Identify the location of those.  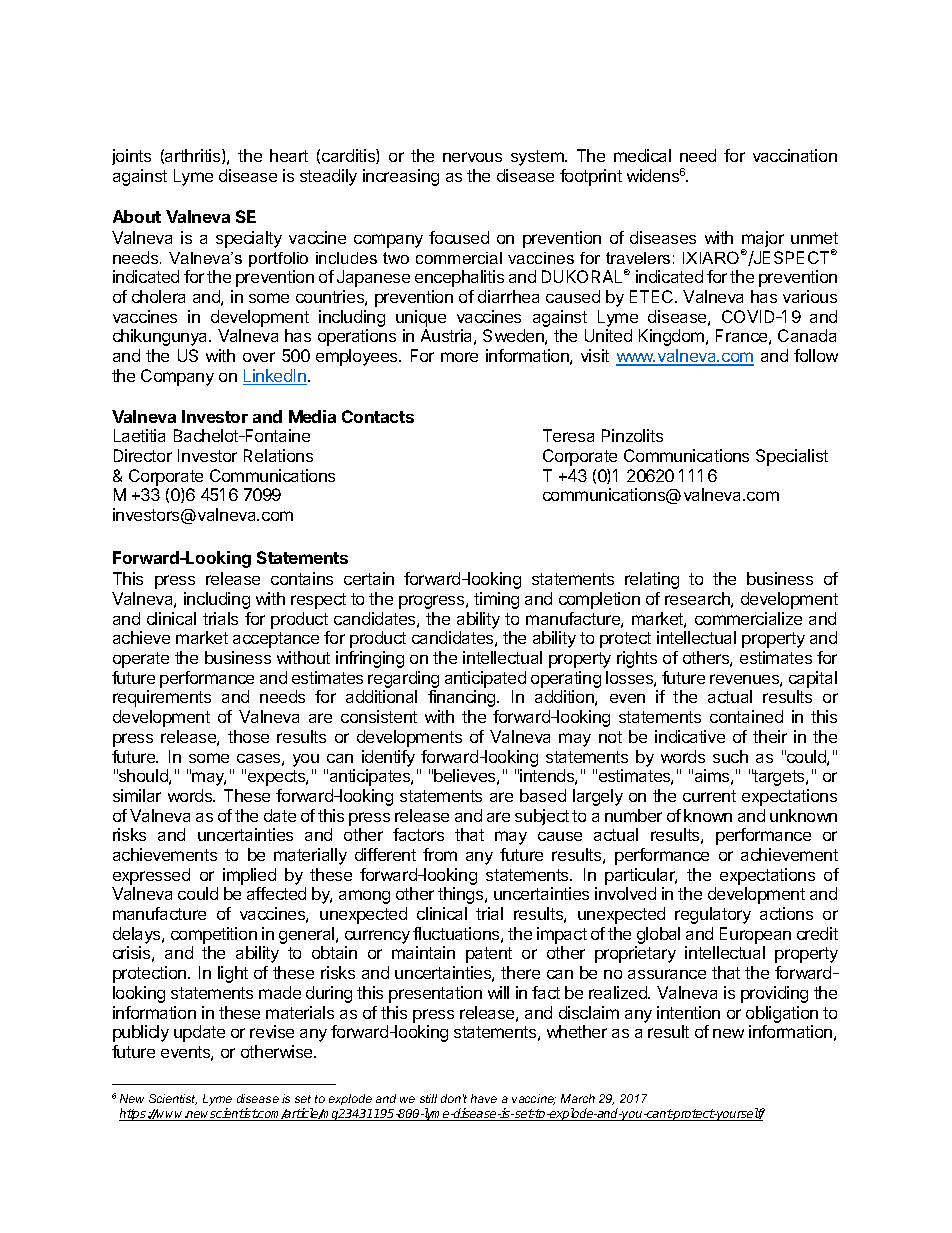
(248, 736).
